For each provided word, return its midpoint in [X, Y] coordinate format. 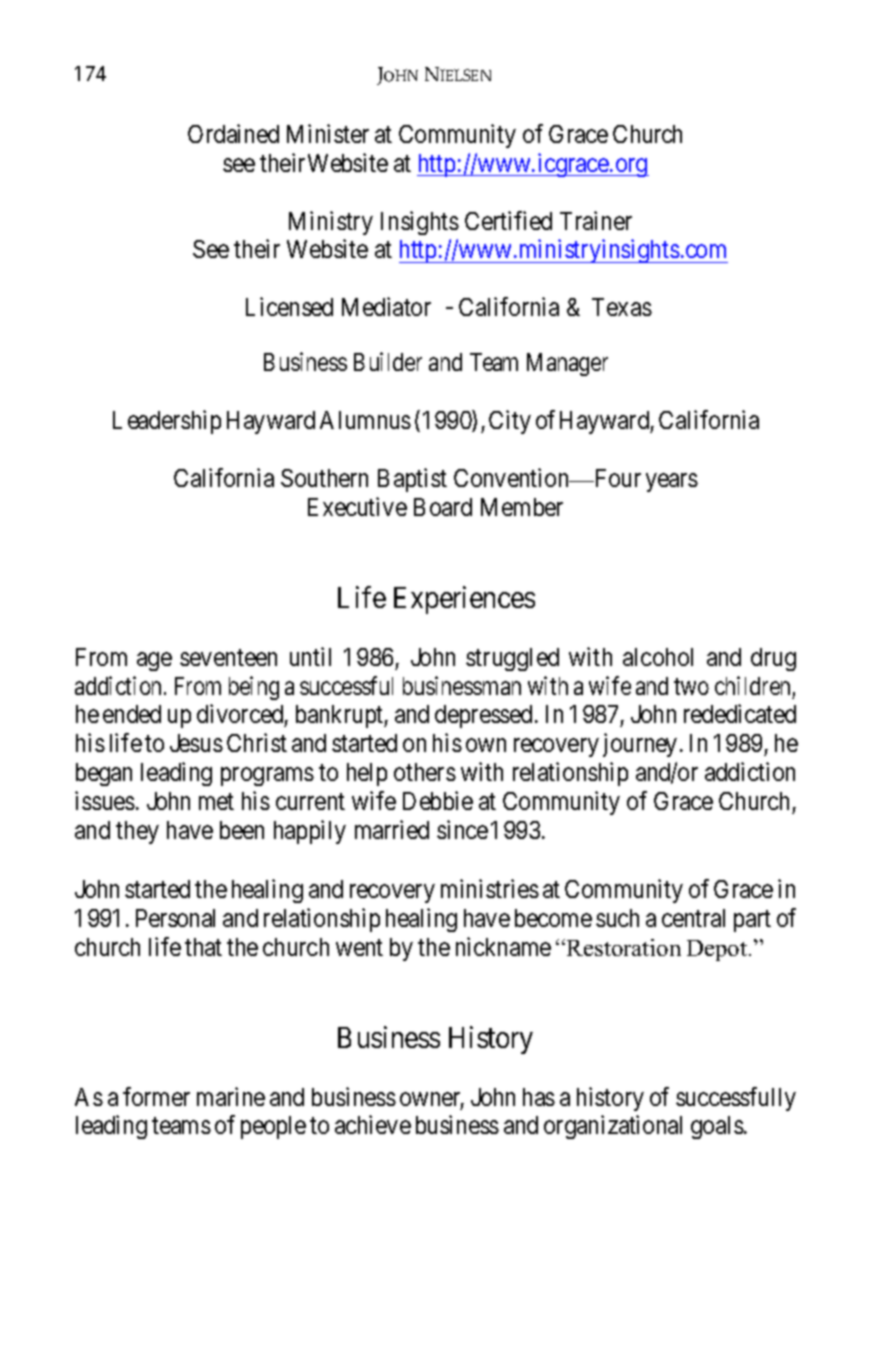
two [691, 686]
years [672, 482]
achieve [373, 1125]
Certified [508, 220]
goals [717, 1127]
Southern [324, 478]
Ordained [233, 133]
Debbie [438, 800]
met [216, 802]
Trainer [596, 220]
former [156, 1096]
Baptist [412, 480]
